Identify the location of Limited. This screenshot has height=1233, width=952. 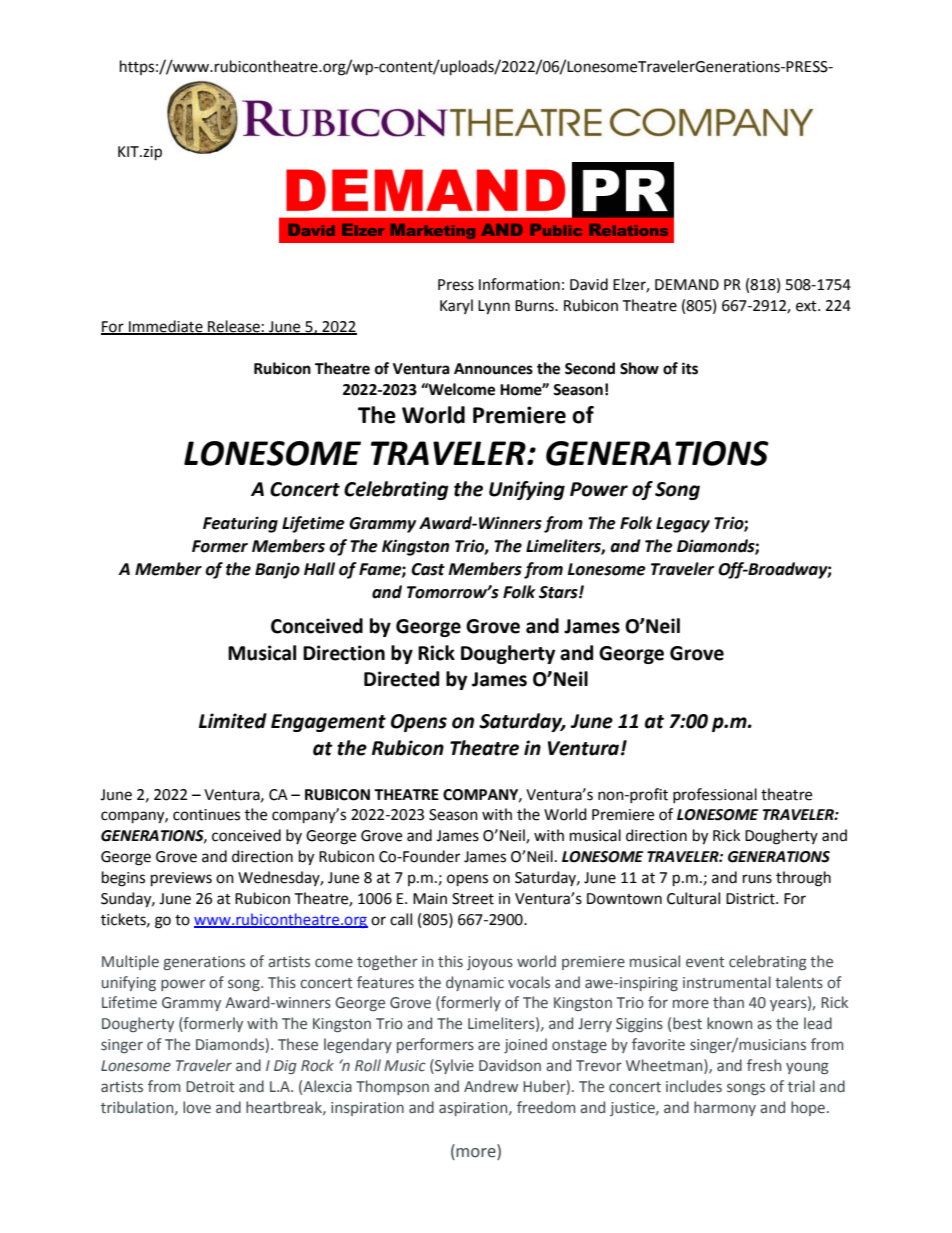
(233, 721).
